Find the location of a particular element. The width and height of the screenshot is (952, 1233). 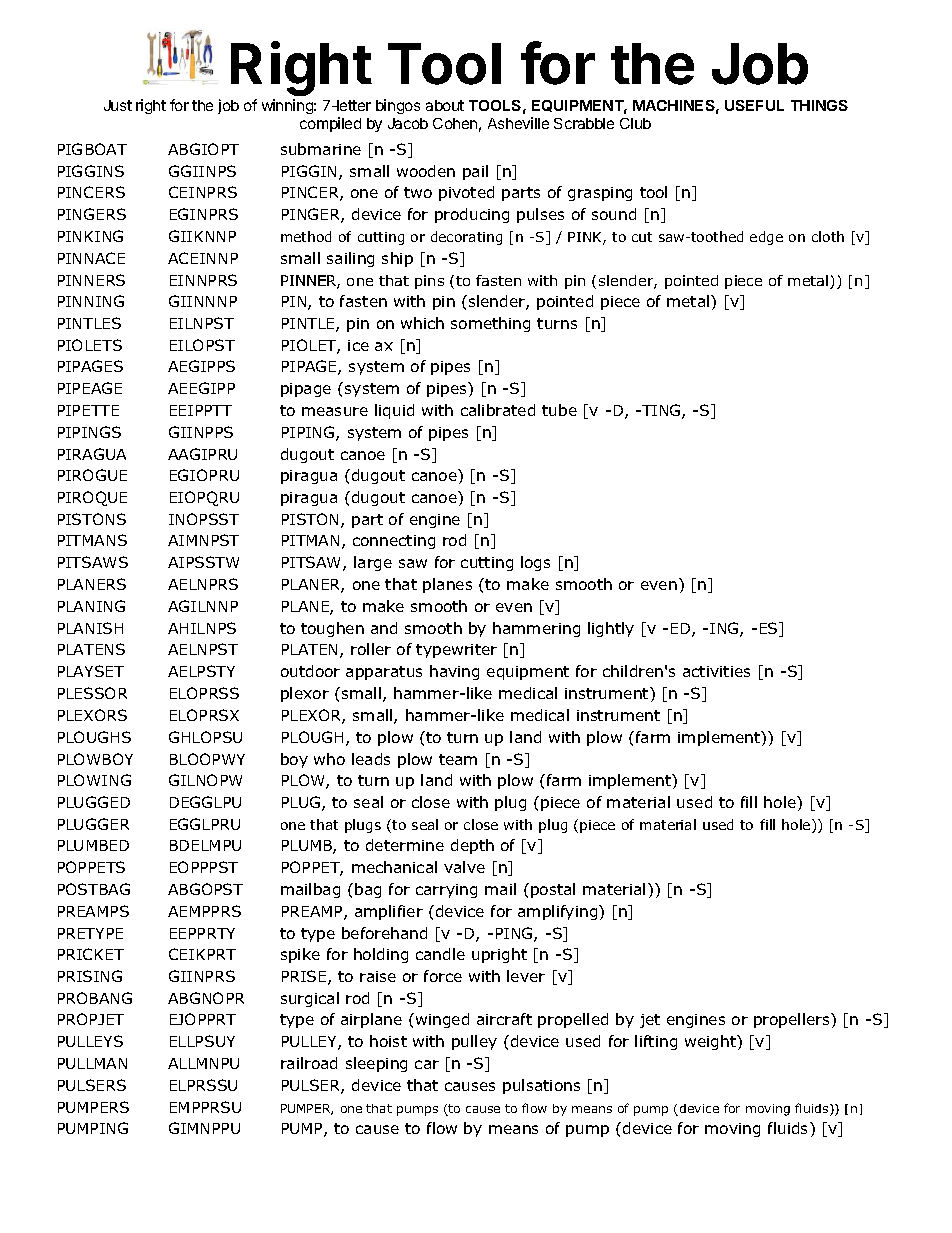

tube is located at coordinates (559, 410).
